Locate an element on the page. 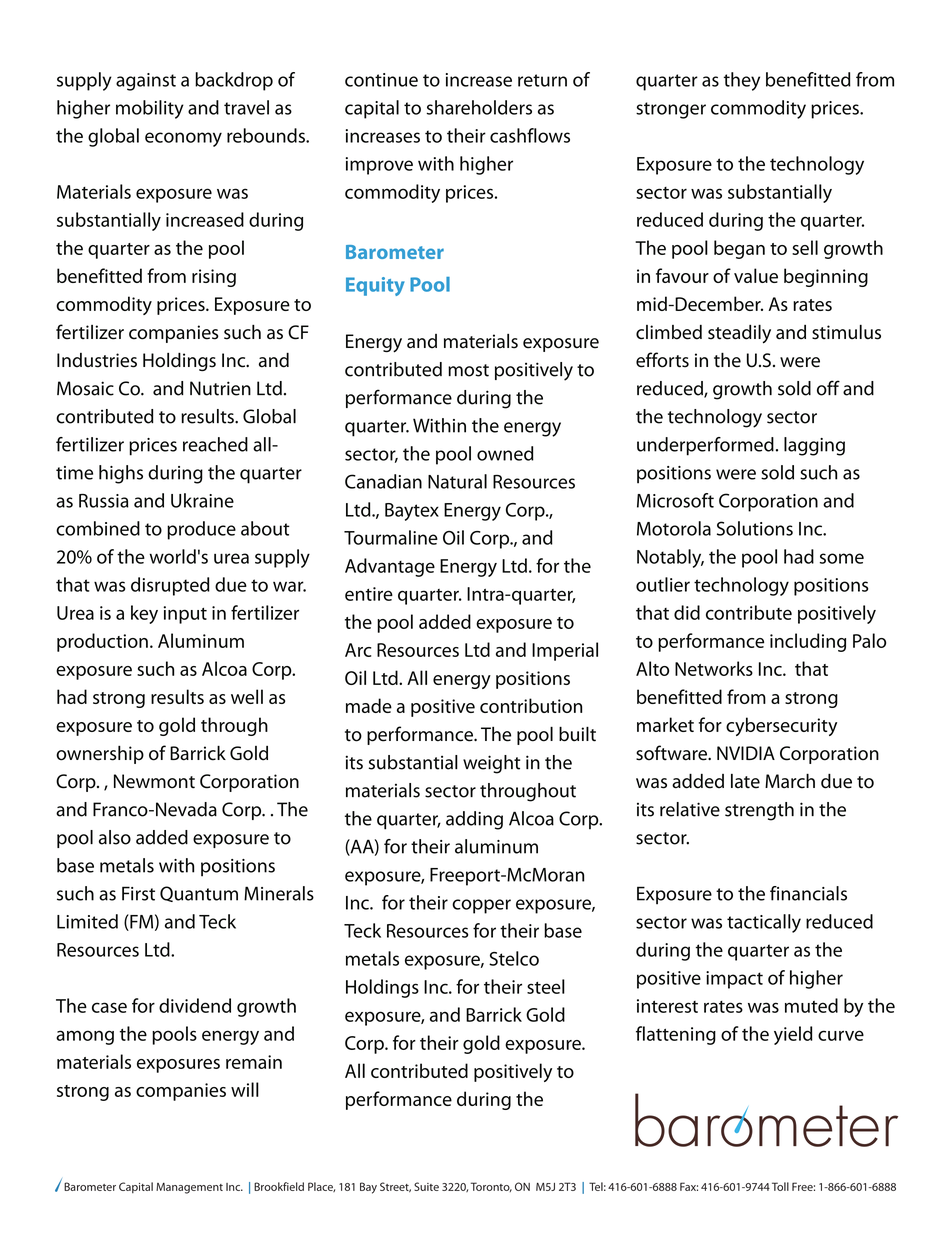 Image resolution: width=952 pixels, height=1233 pixels. shareholders is located at coordinates (479, 107).
